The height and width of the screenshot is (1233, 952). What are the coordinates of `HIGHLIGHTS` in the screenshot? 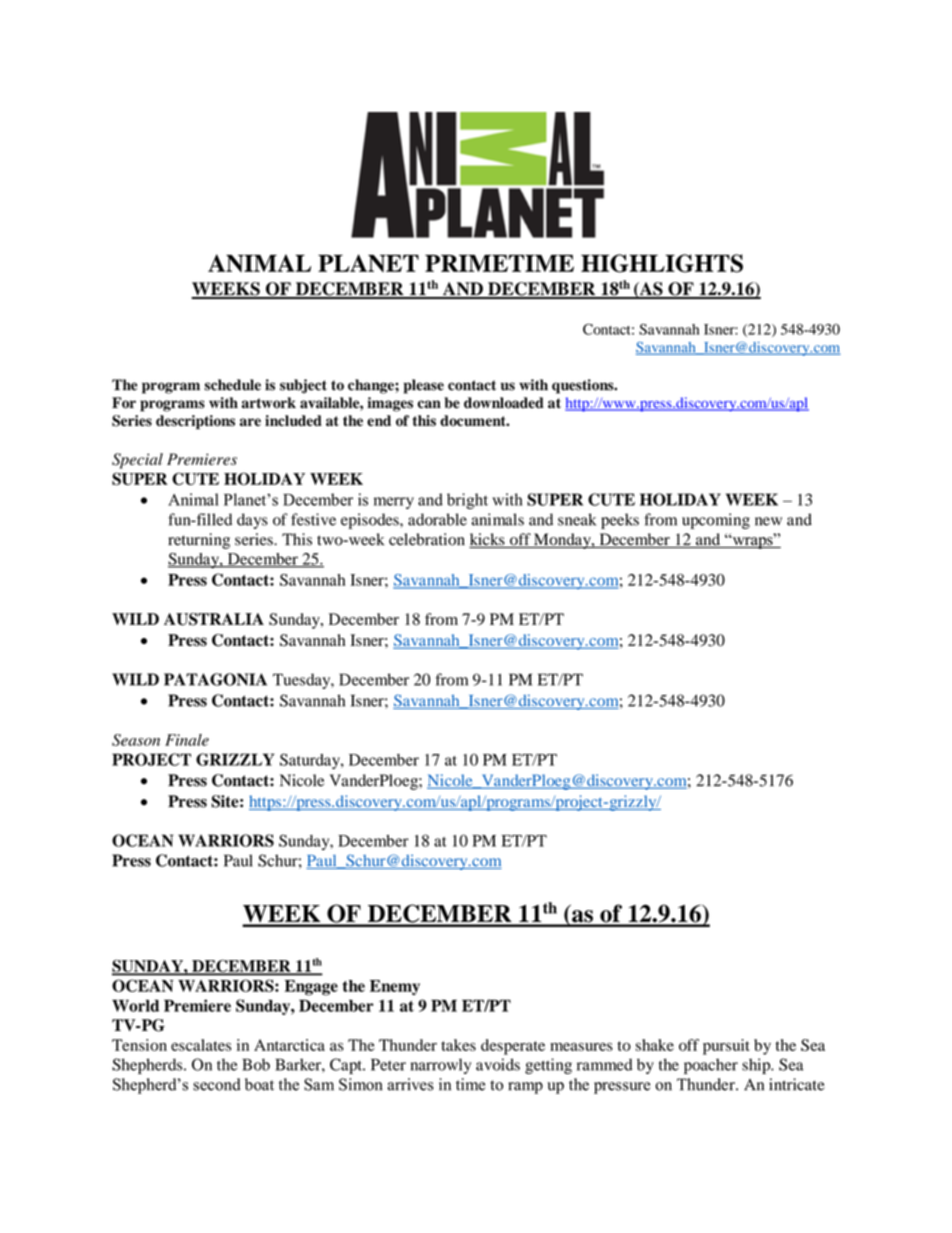 It's located at (662, 263).
